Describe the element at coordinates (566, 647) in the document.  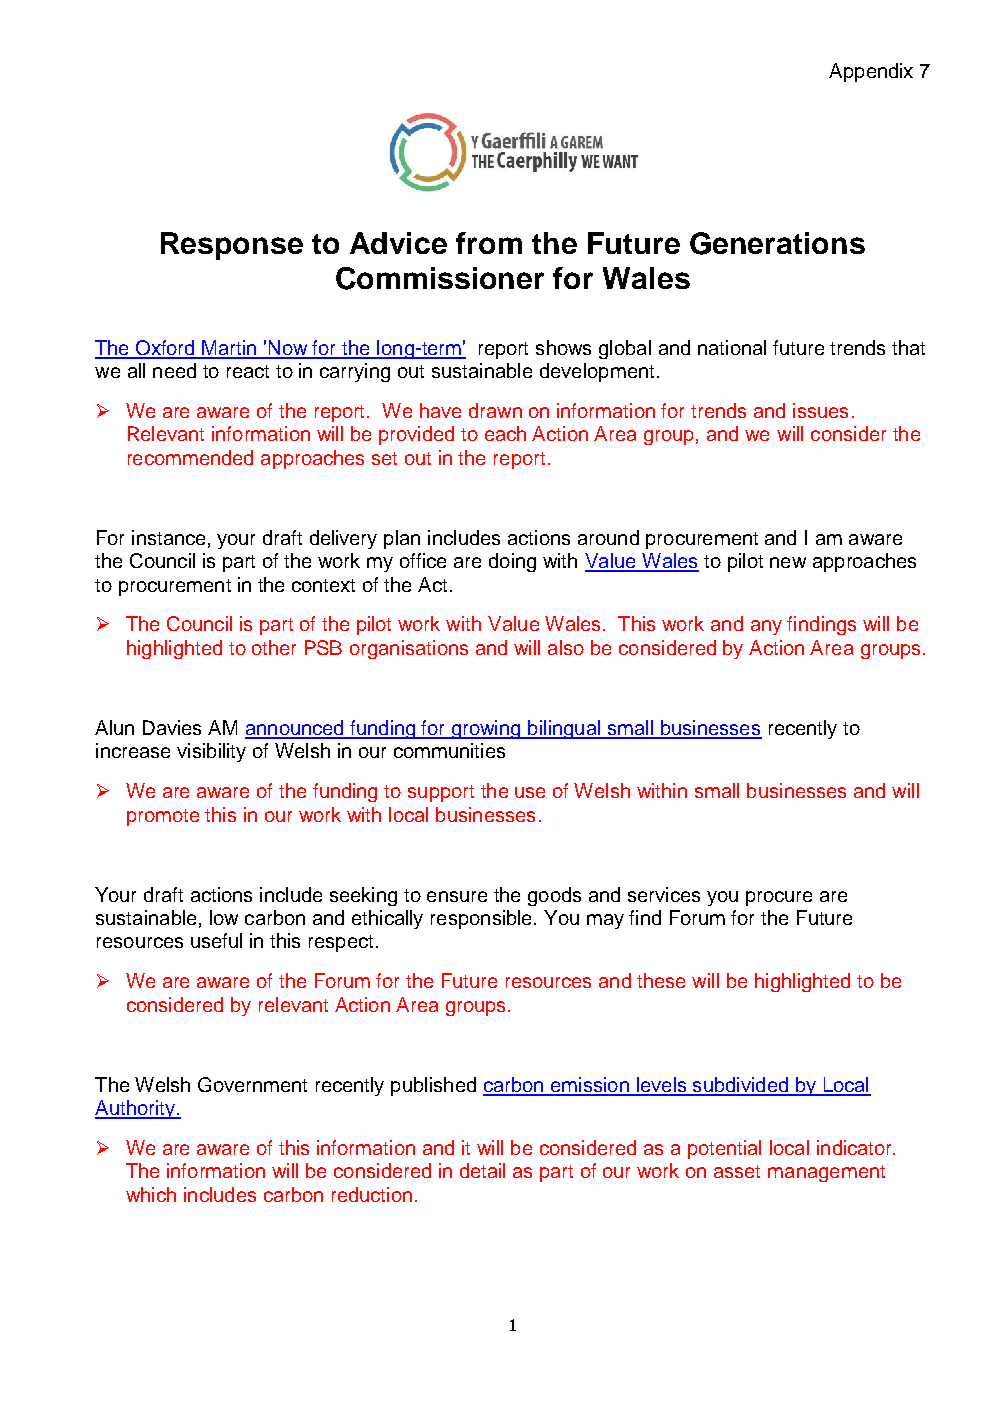
I see `also` at that location.
